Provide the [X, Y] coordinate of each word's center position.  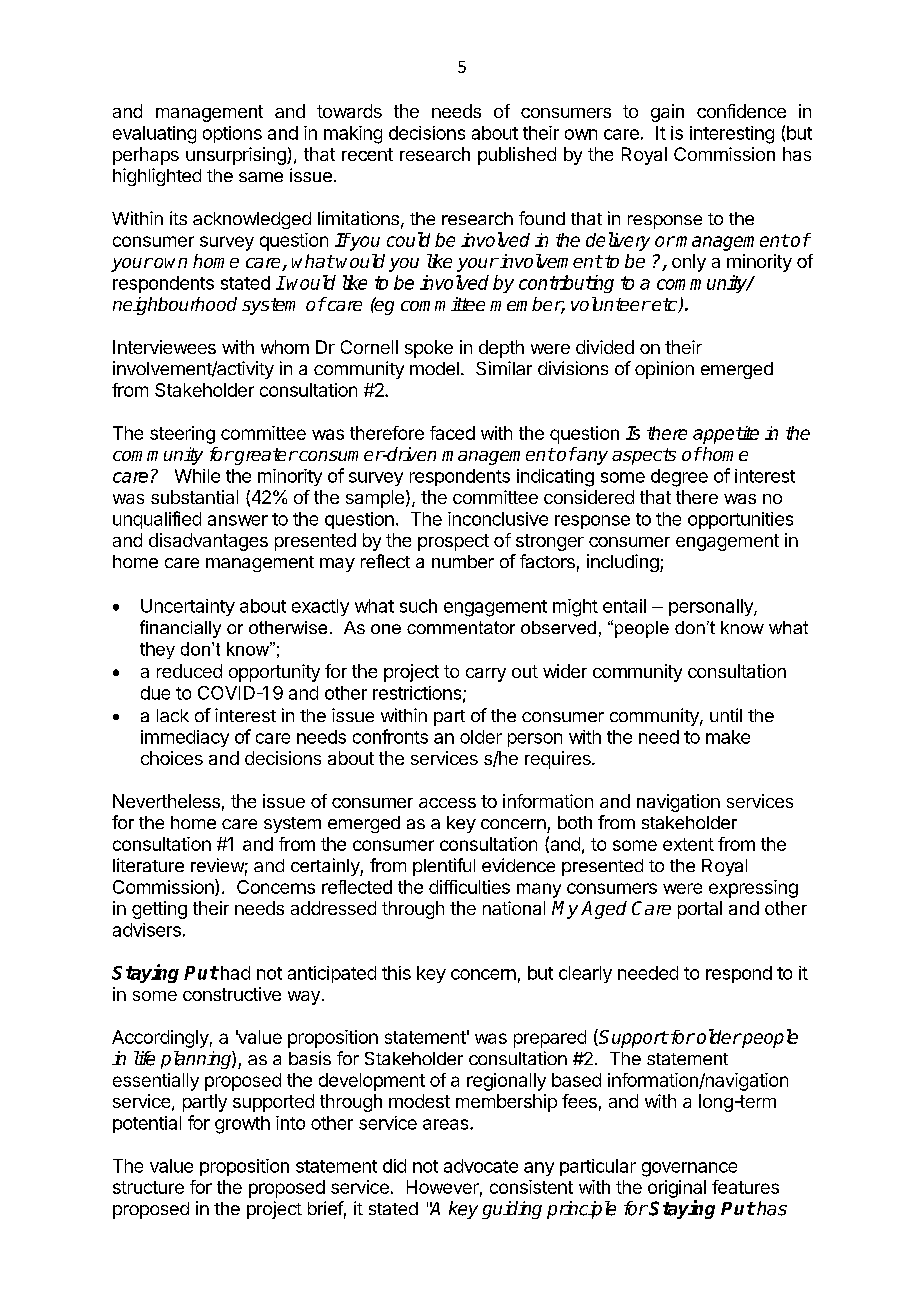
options [232, 134]
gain [667, 113]
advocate [481, 1166]
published [517, 156]
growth [242, 1125]
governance [689, 1169]
